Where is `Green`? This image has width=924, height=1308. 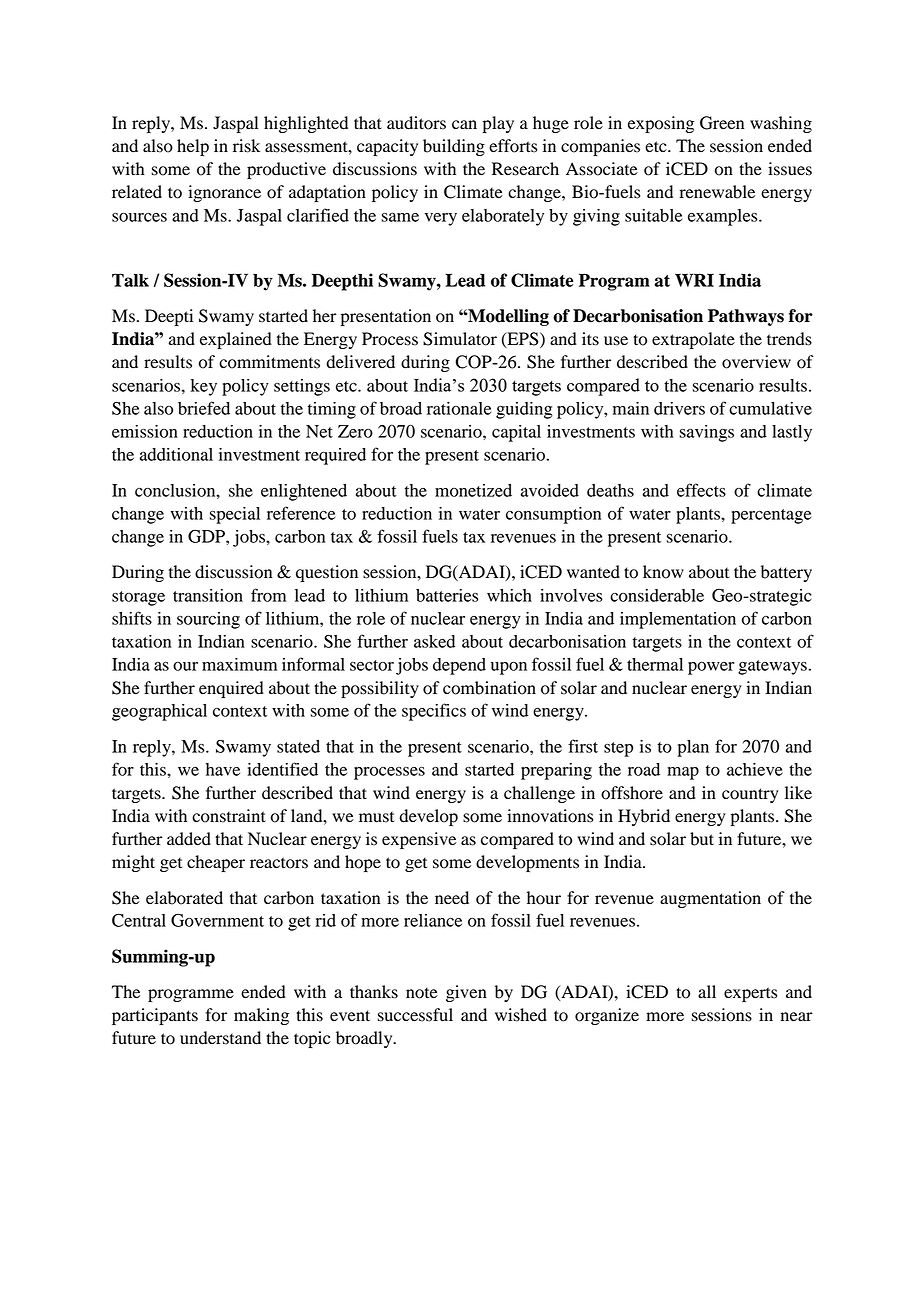 Green is located at coordinates (722, 123).
